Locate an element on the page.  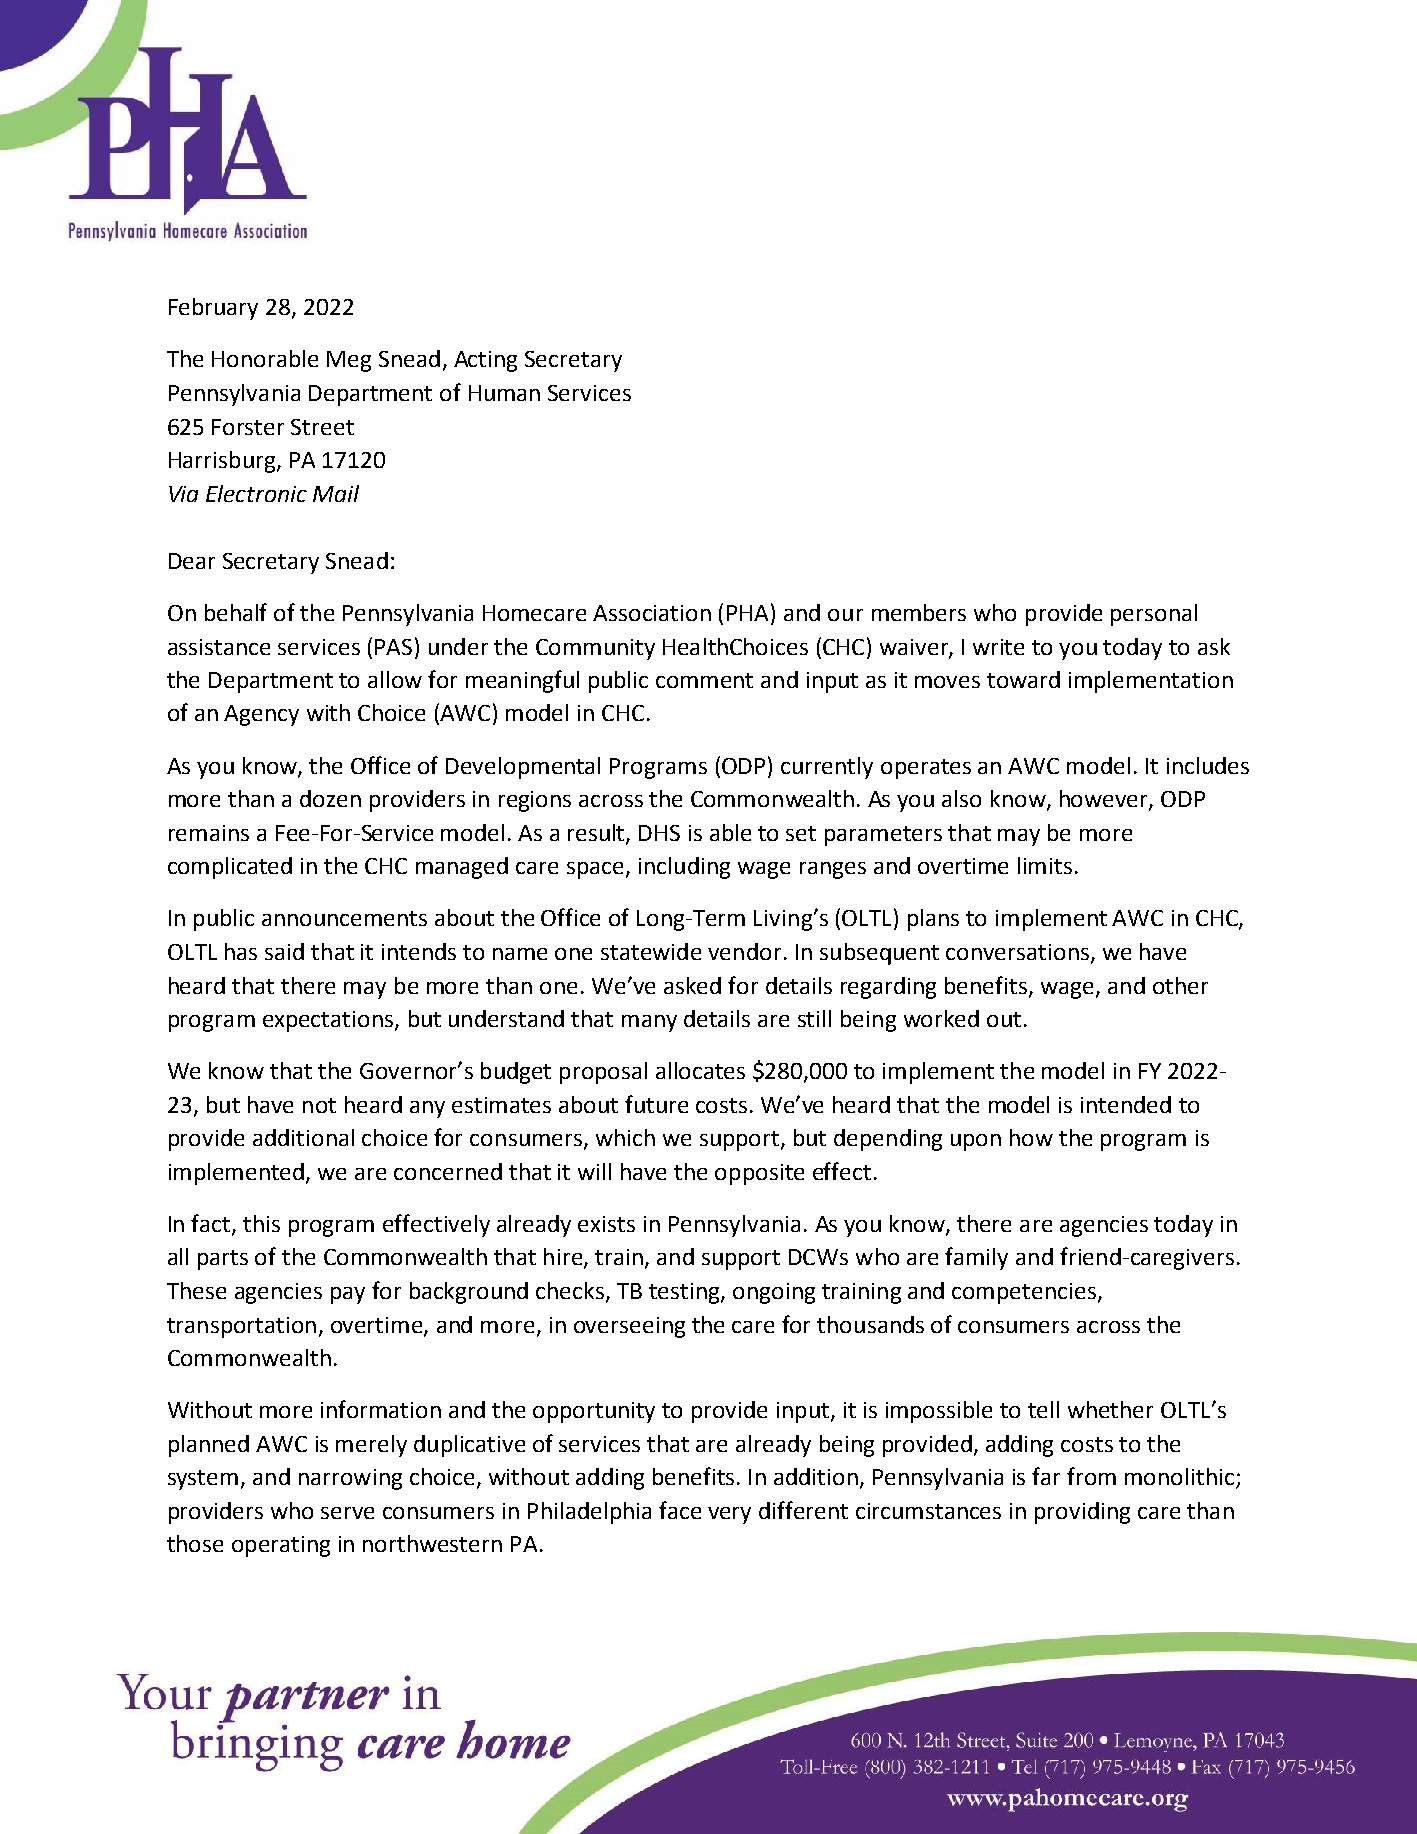
Meg is located at coordinates (349, 361).
